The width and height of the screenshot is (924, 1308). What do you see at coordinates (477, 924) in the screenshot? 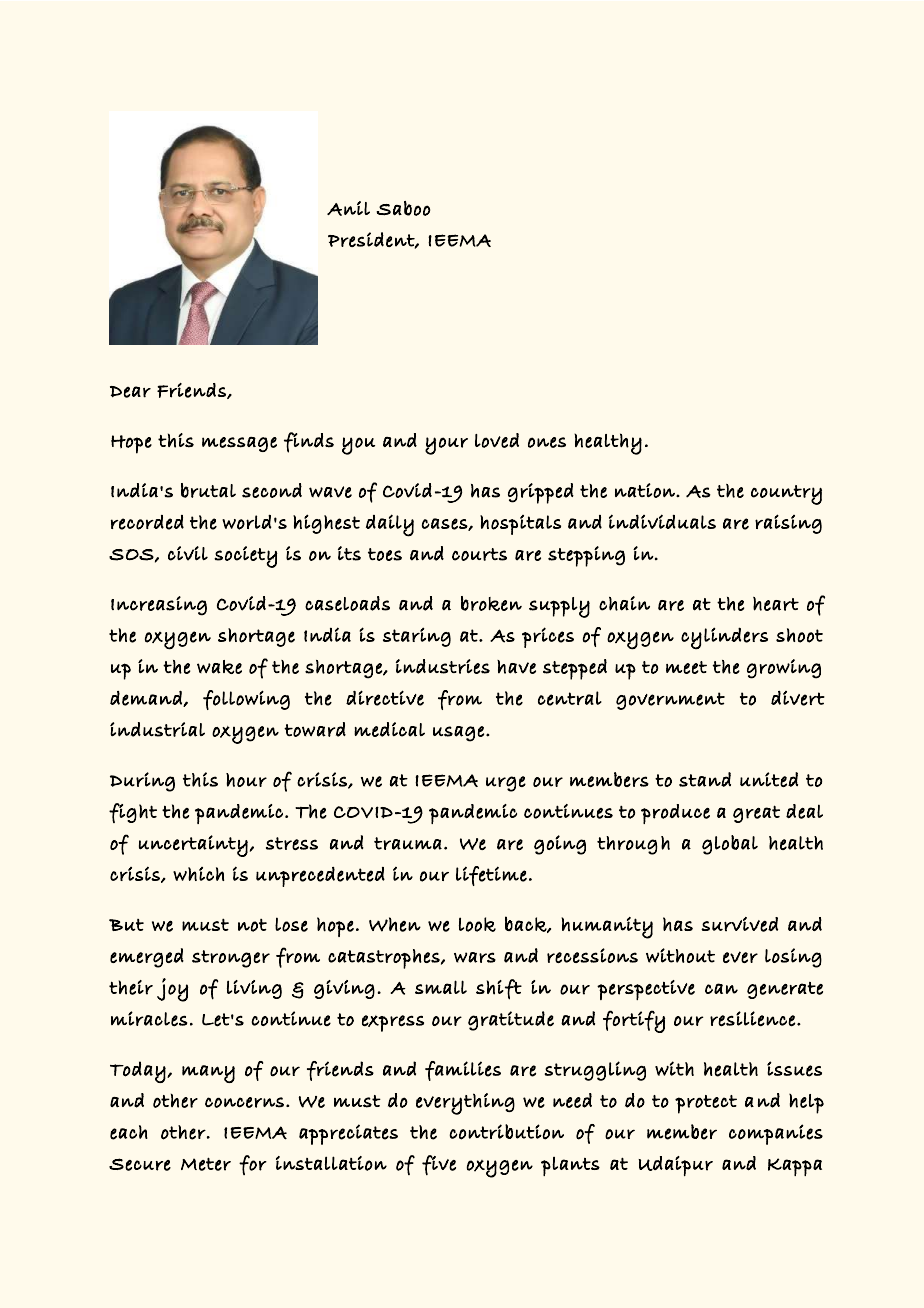
I see `look` at bounding box center [477, 924].
